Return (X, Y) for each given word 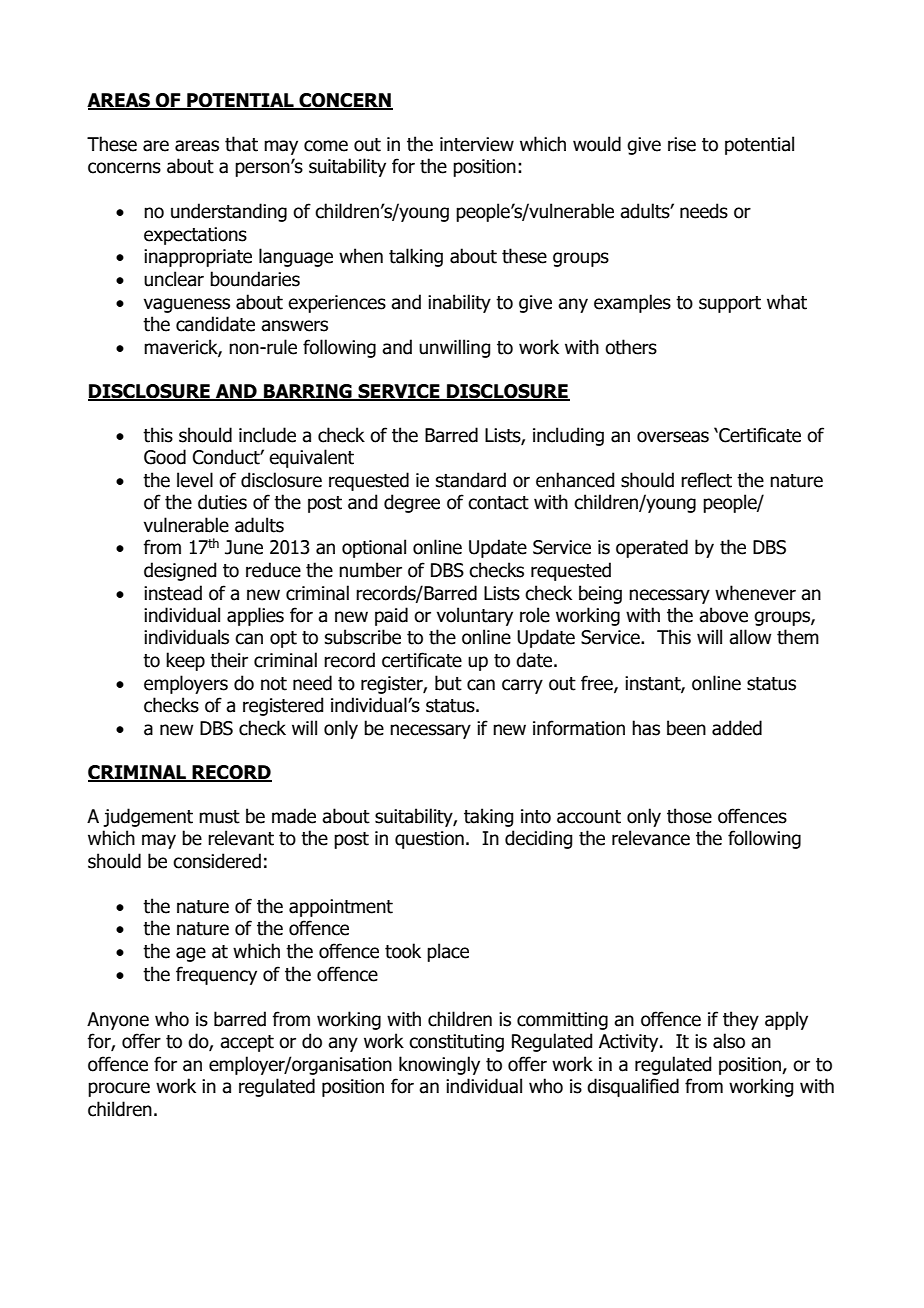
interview (477, 144)
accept (247, 1043)
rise (682, 144)
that (241, 144)
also (729, 1041)
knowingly (439, 1065)
